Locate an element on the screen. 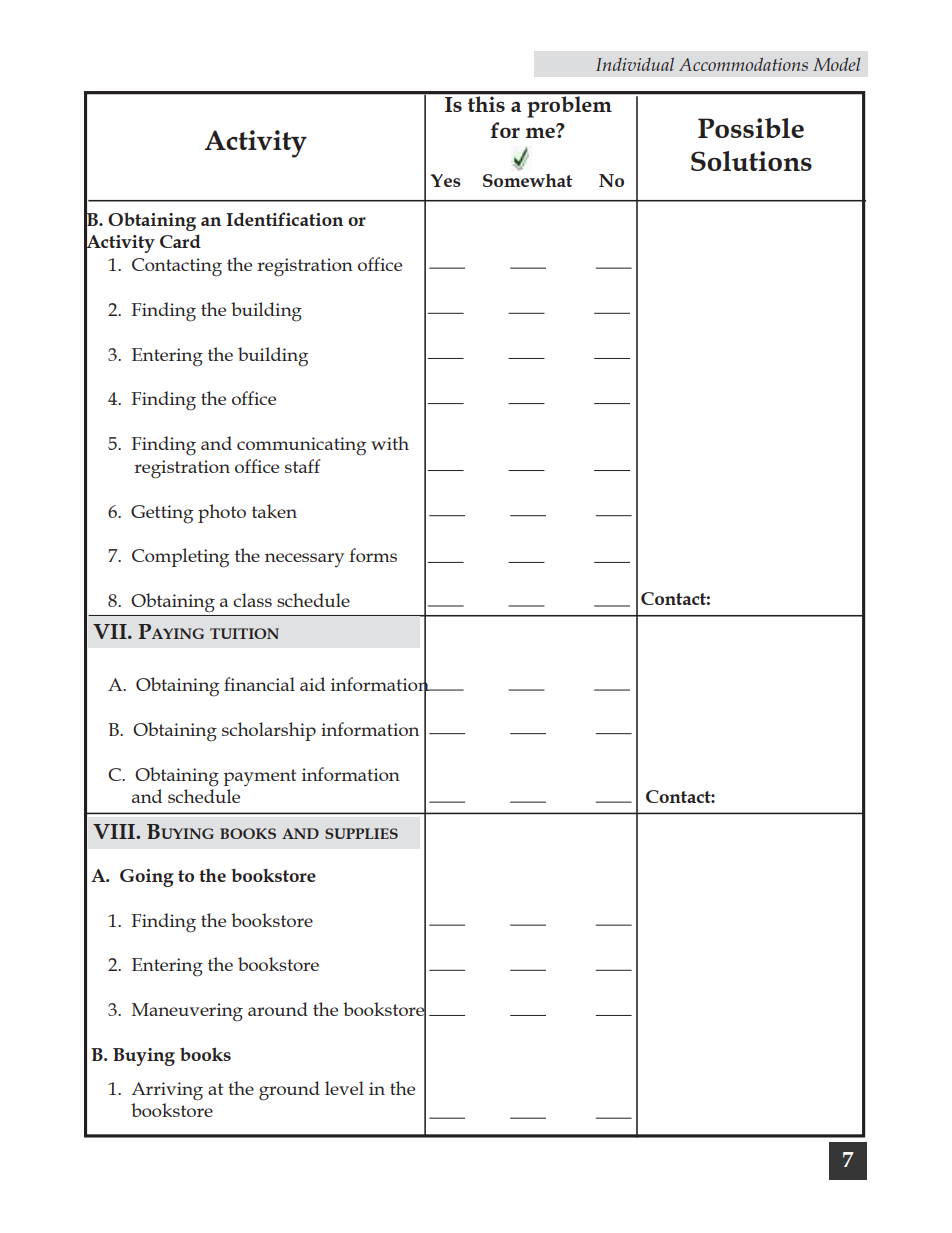 Image resolution: width=952 pixels, height=1233 pixels. Arriving is located at coordinates (167, 1091).
